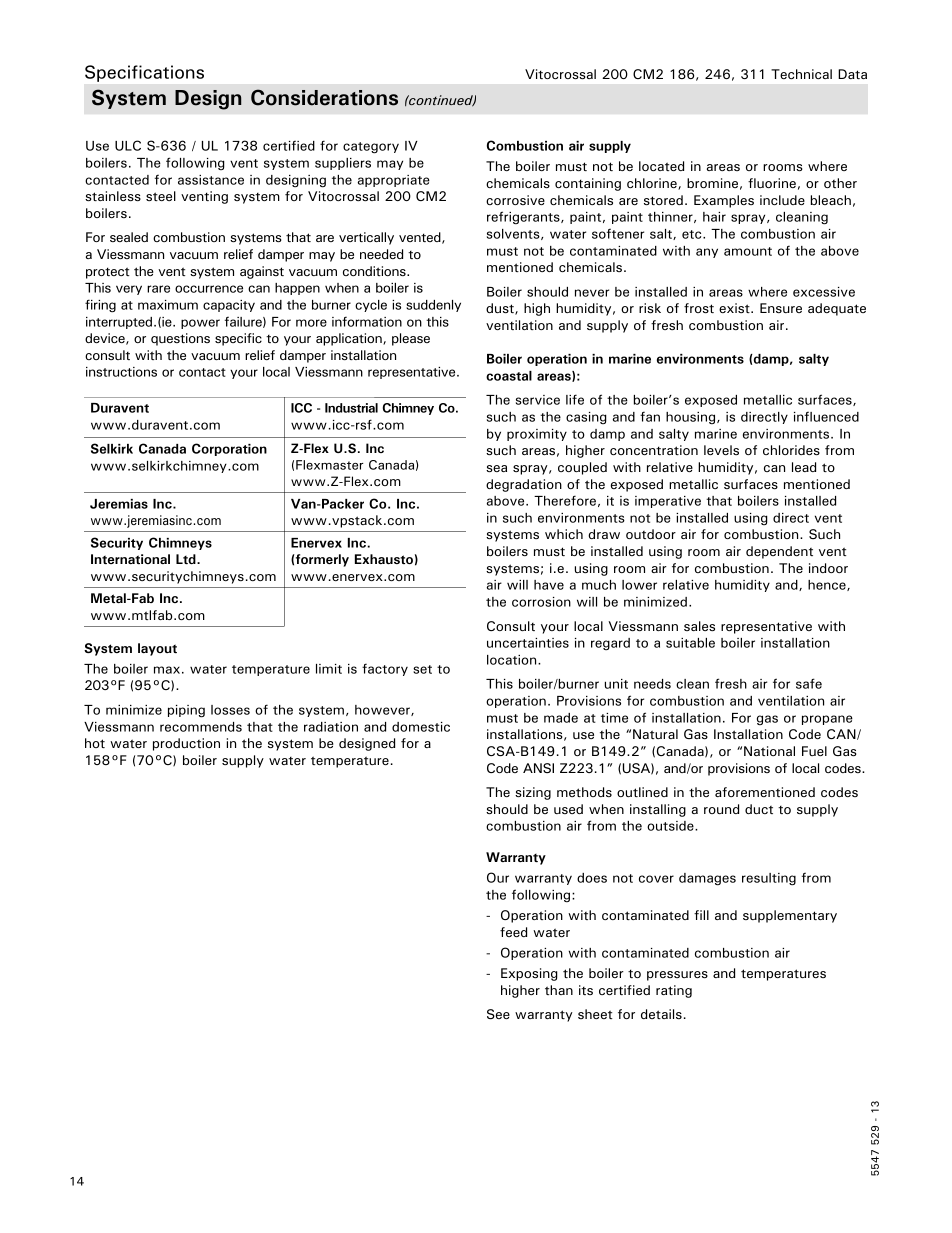  Describe the element at coordinates (200, 324) in the screenshot. I see `power` at that location.
